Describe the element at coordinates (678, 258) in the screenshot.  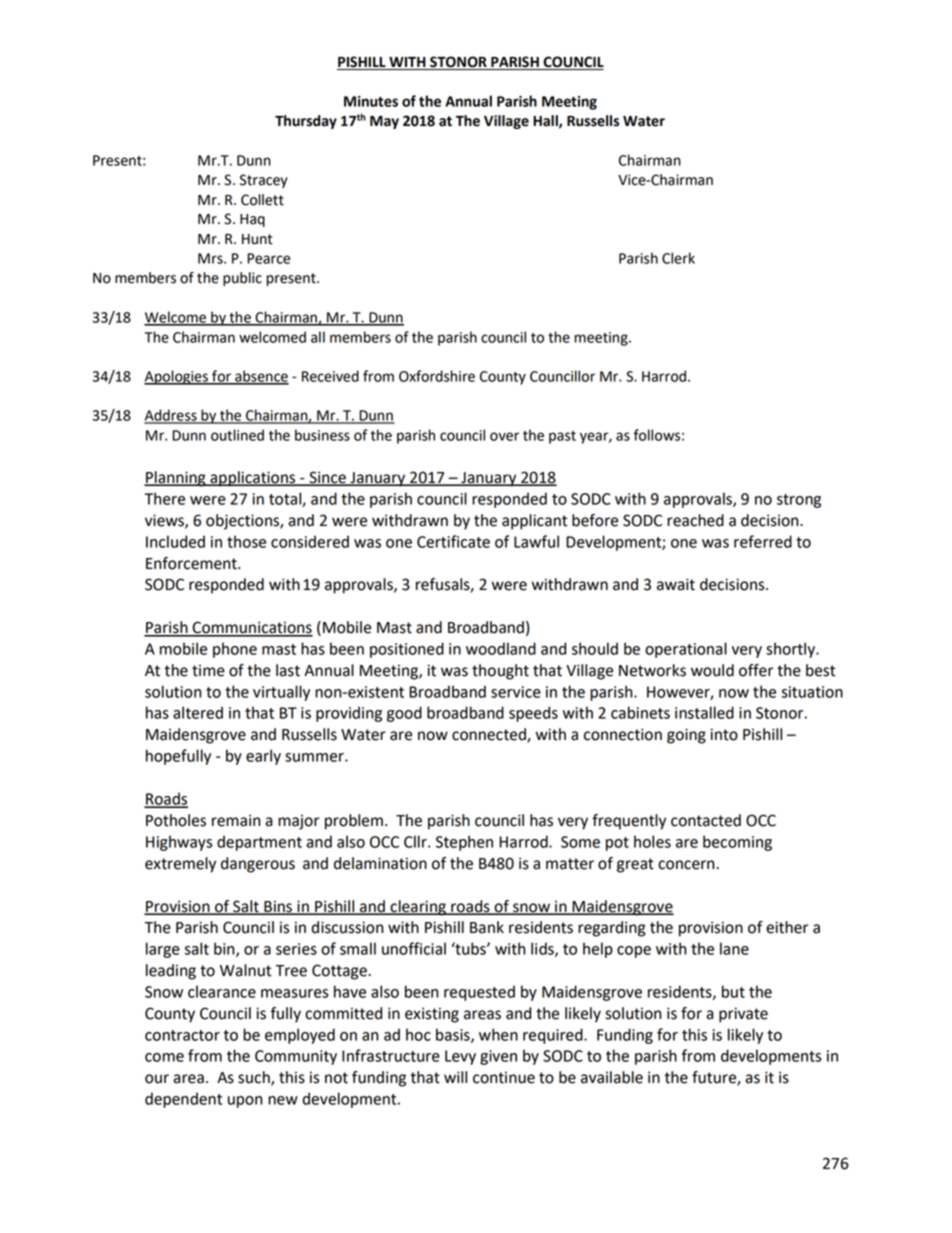
I see `Clerk` at that location.
